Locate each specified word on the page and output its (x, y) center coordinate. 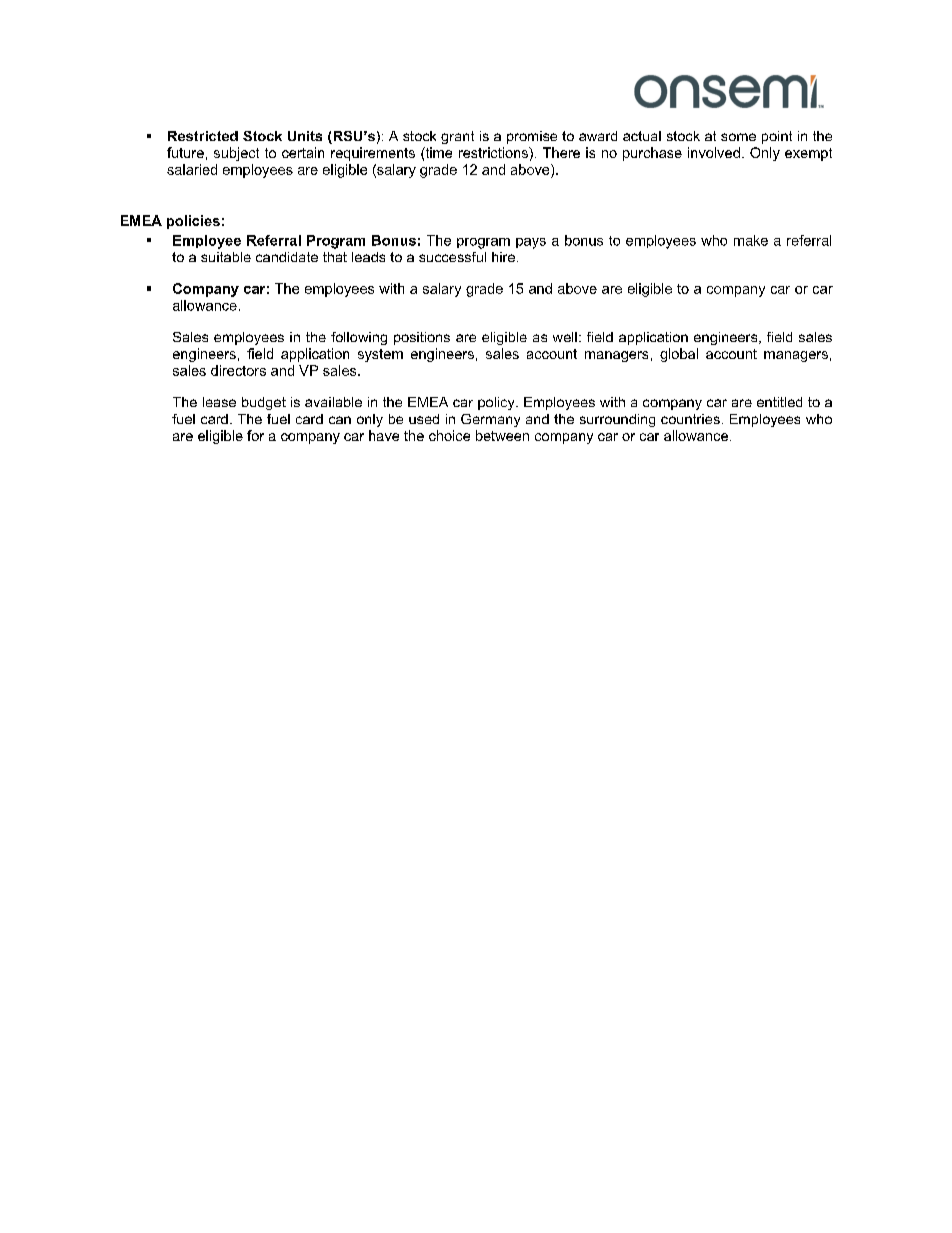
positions (422, 338)
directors (238, 370)
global (679, 355)
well (565, 337)
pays (531, 243)
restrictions (494, 152)
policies (193, 222)
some (738, 137)
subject (236, 154)
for (255, 435)
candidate (287, 257)
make (751, 240)
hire (505, 257)
